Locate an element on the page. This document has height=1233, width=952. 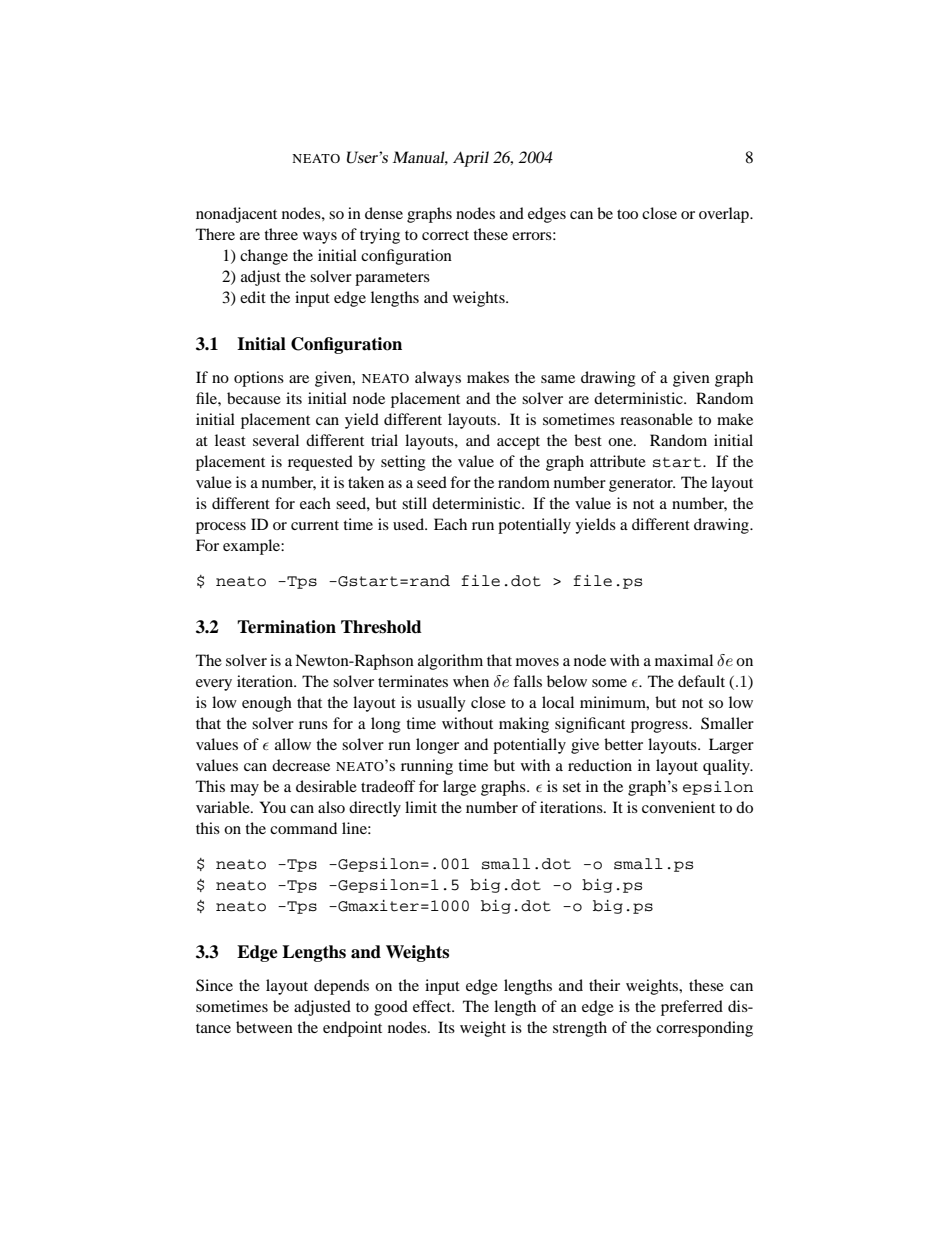
may is located at coordinates (244, 790).
